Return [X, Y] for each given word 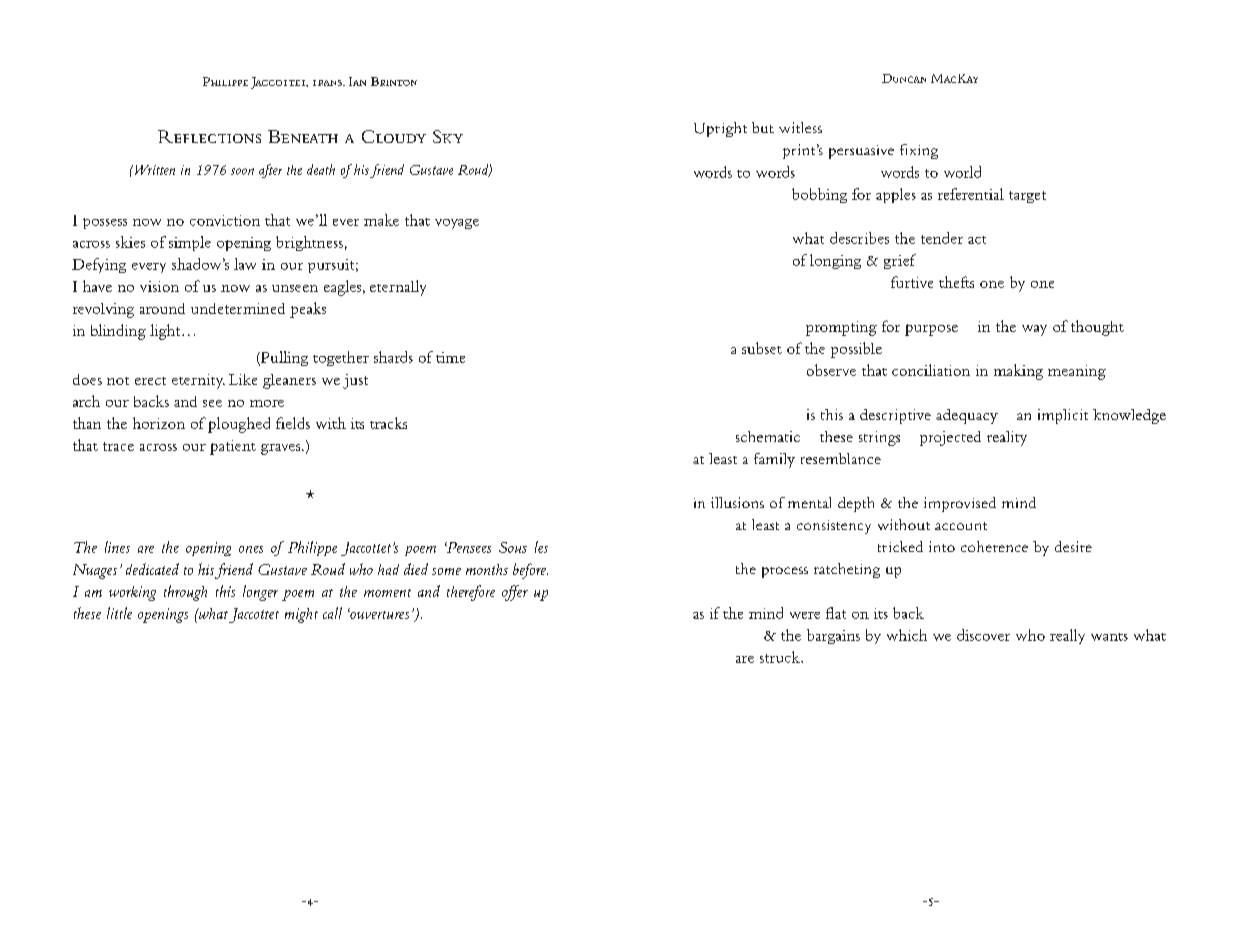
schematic [768, 436]
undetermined [238, 308]
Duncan [904, 78]
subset [762, 348]
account [961, 526]
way [1034, 330]
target [1027, 197]
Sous [513, 547]
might [301, 615]
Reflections [209, 136]
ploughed [239, 425]
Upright [720, 129]
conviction [225, 220]
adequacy [967, 416]
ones [251, 549]
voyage [457, 224]
